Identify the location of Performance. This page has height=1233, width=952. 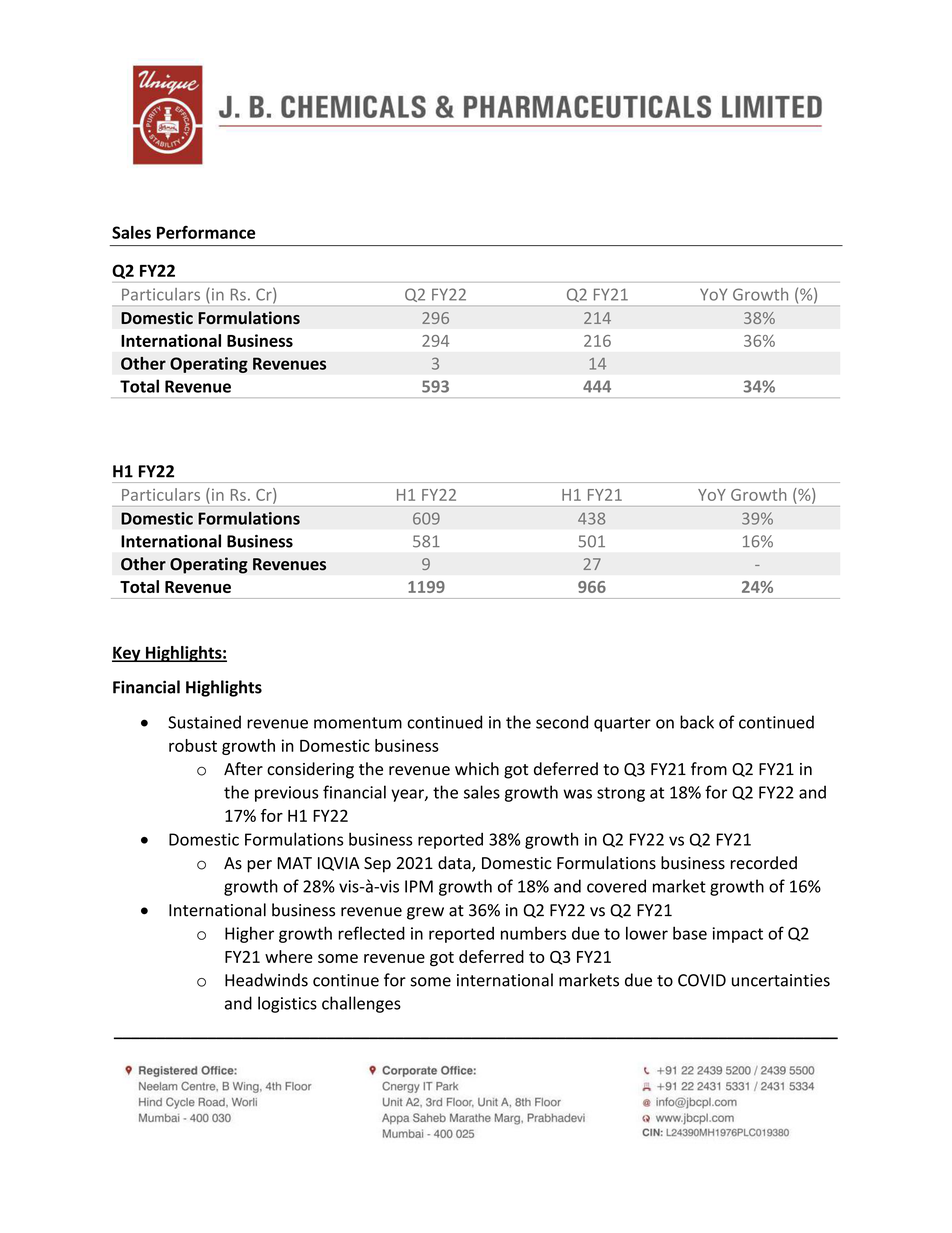
(206, 232).
